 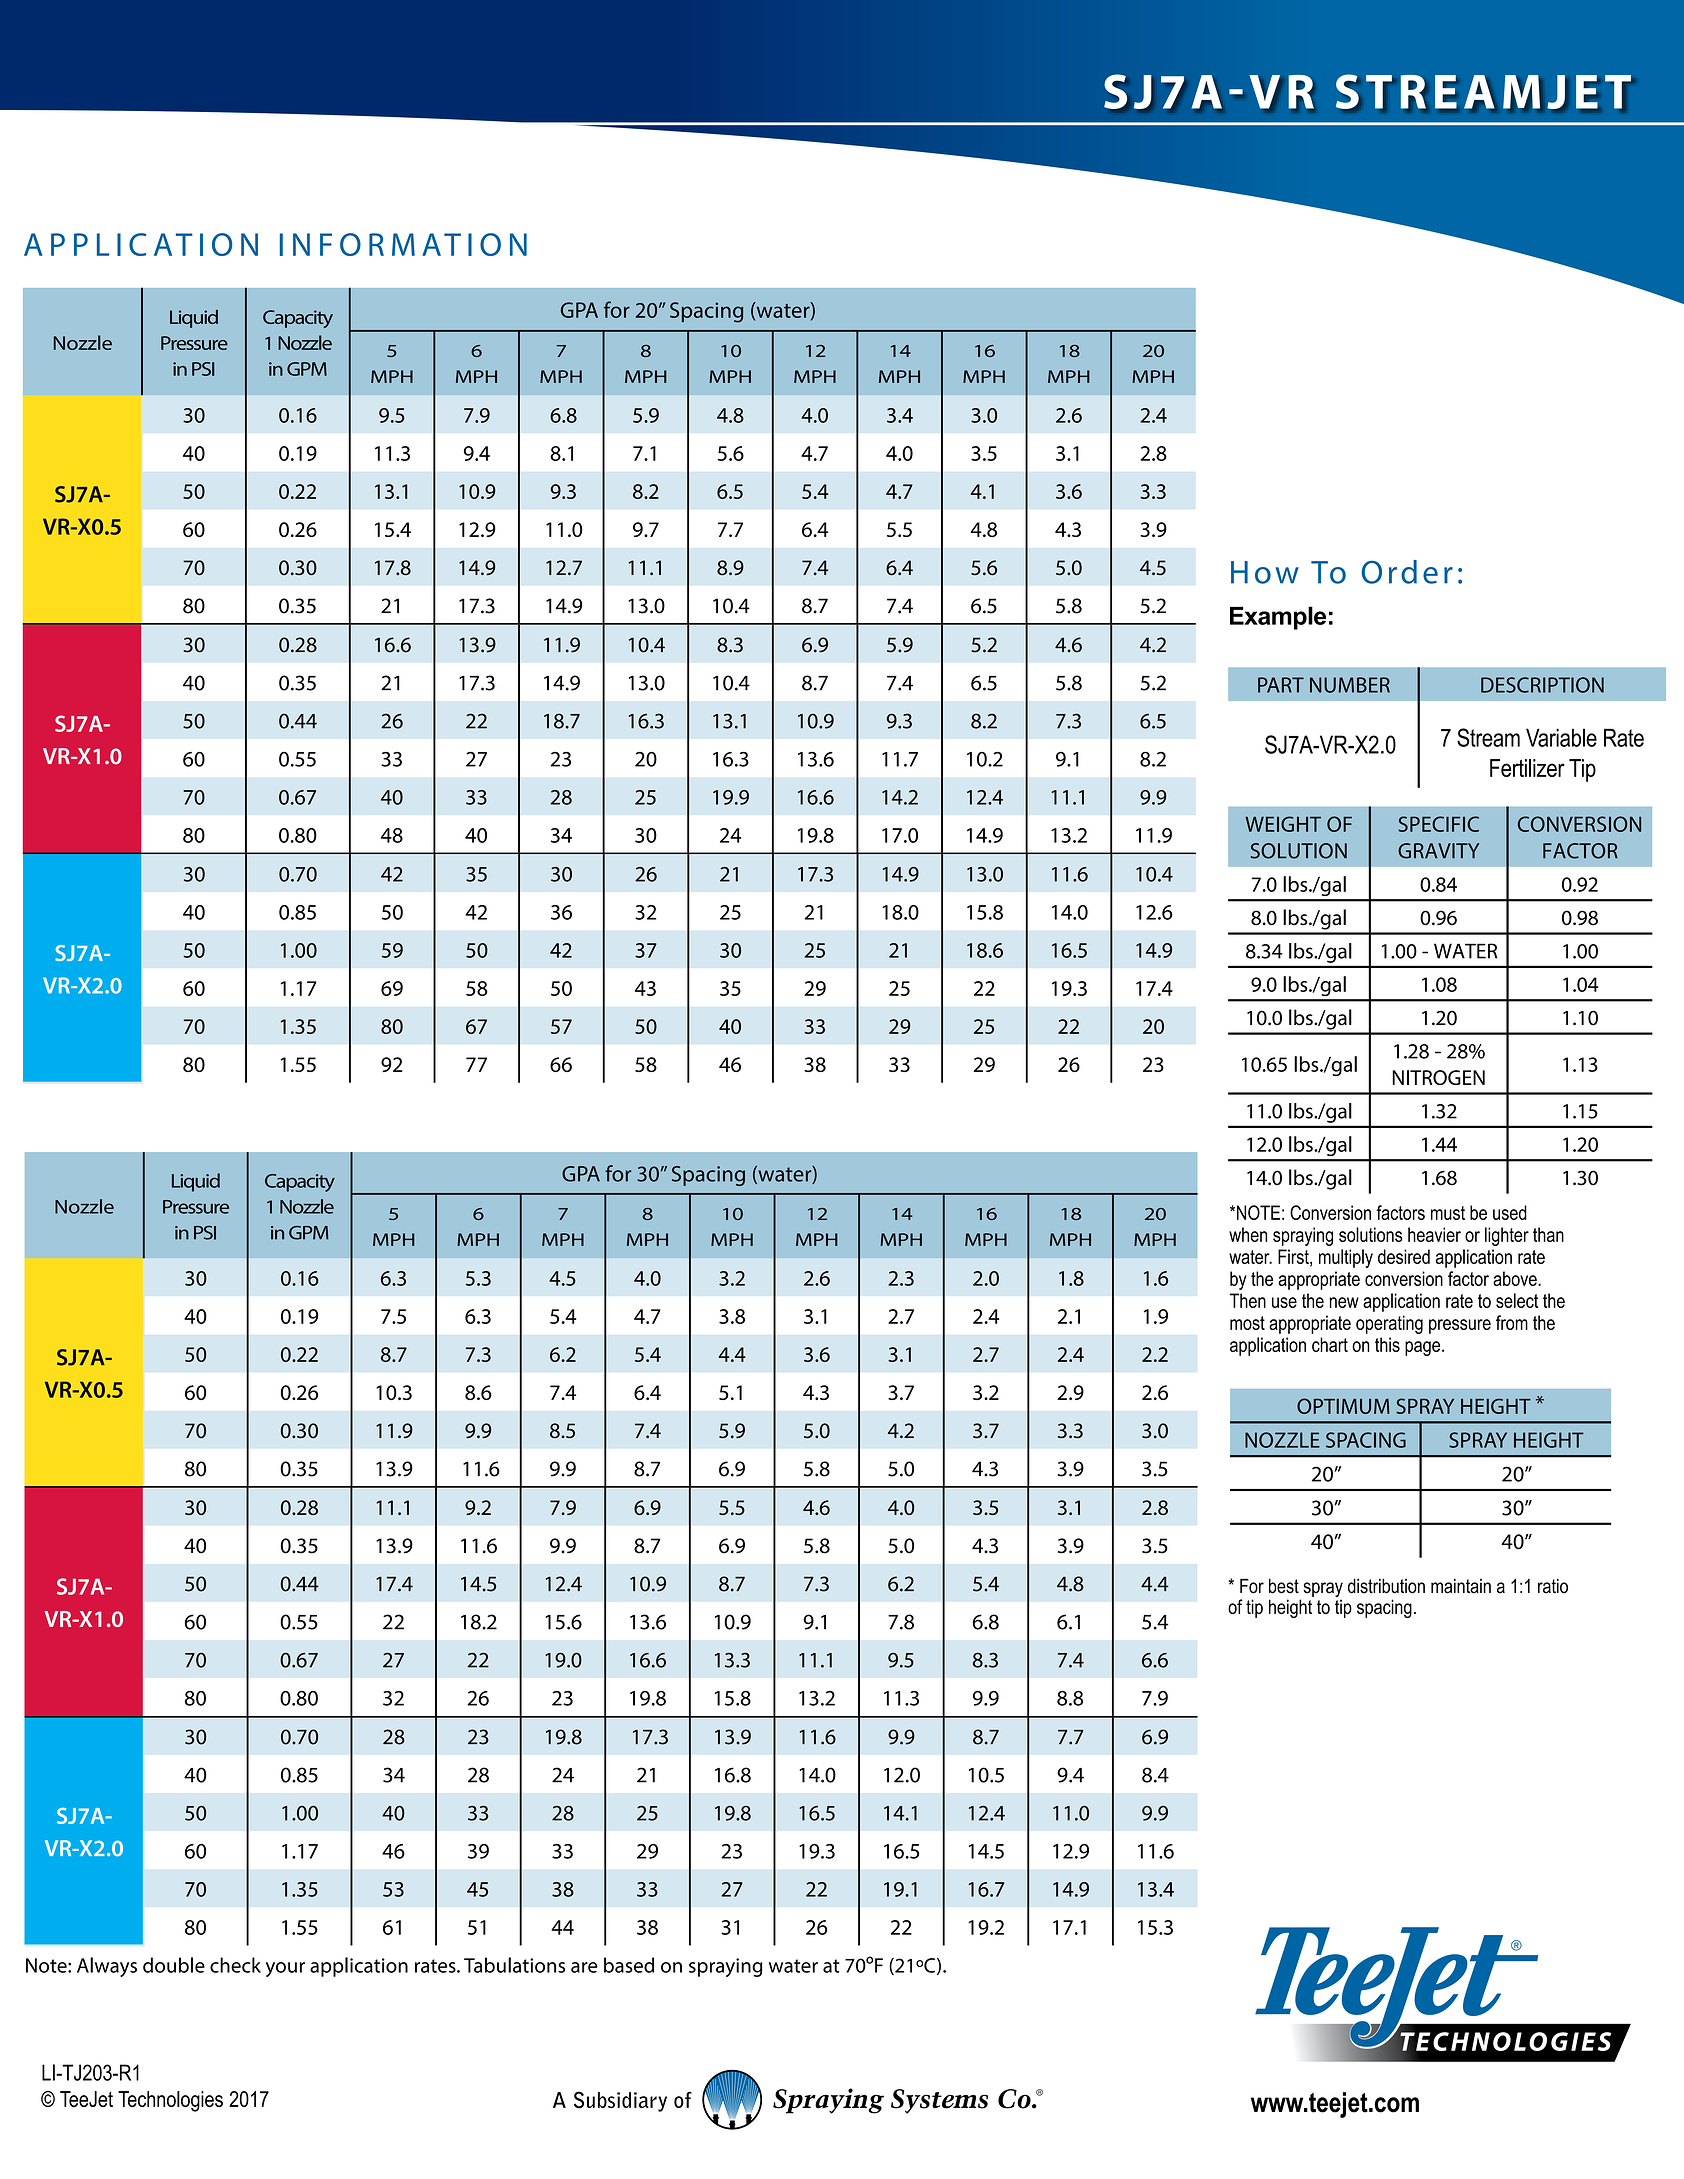 I want to click on when, so click(x=1248, y=1234).
